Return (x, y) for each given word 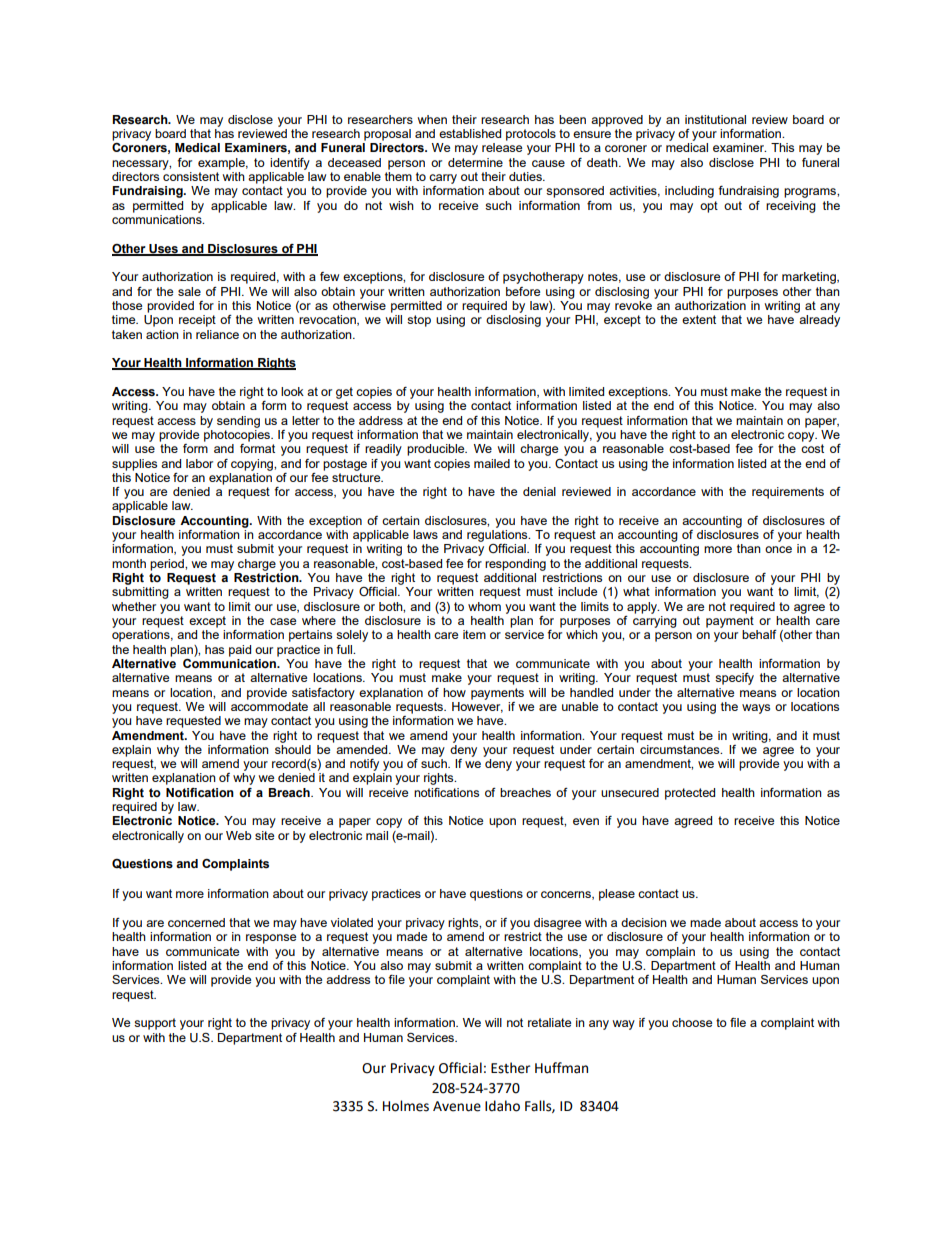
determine (475, 162)
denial (539, 491)
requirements (788, 493)
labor (199, 463)
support (155, 1024)
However (477, 707)
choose (692, 1022)
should (293, 748)
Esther (510, 1068)
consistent (191, 176)
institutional (715, 119)
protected (690, 794)
